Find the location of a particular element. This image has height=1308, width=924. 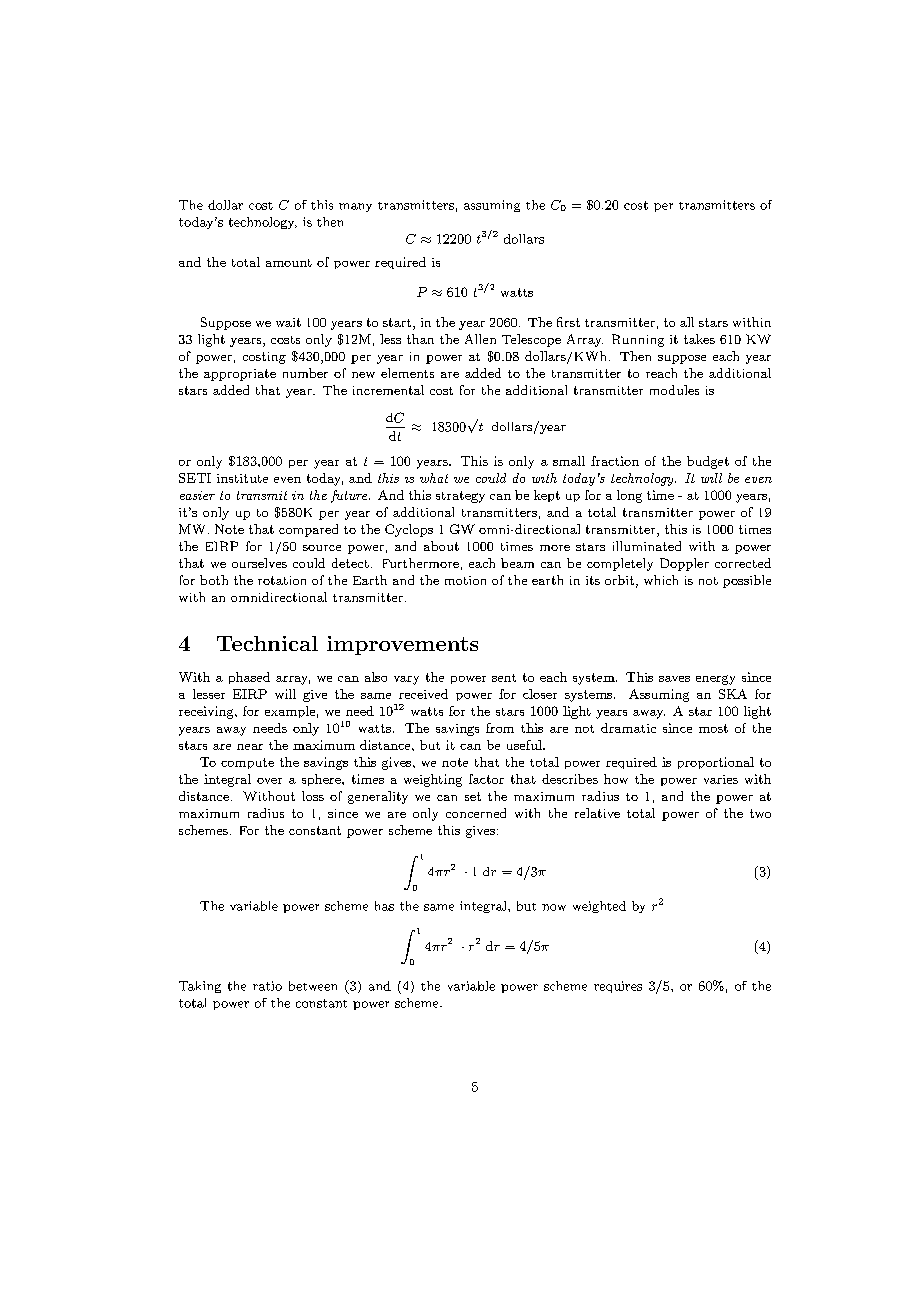

which is located at coordinates (661, 580).
